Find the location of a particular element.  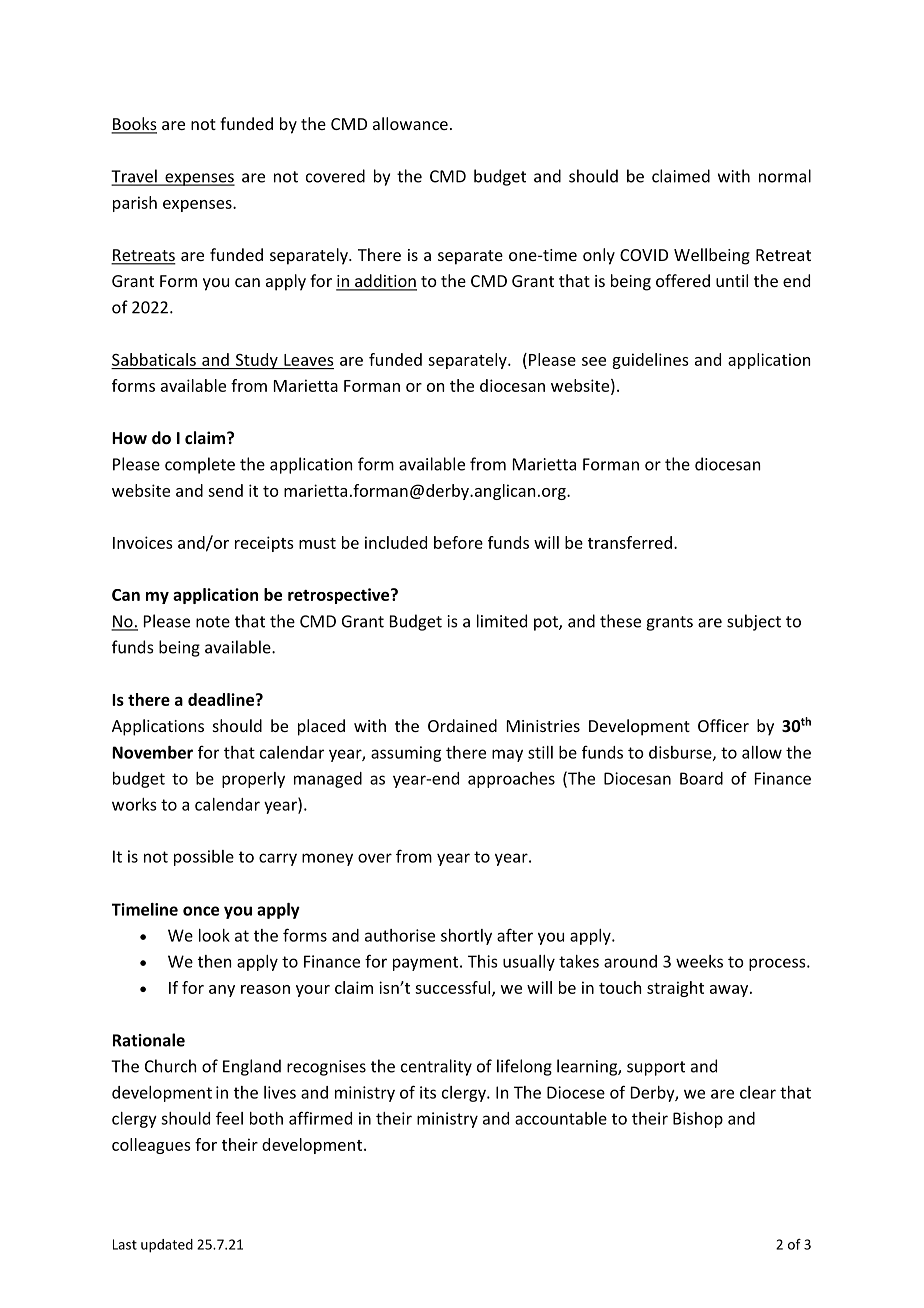

addition is located at coordinates (385, 282).
